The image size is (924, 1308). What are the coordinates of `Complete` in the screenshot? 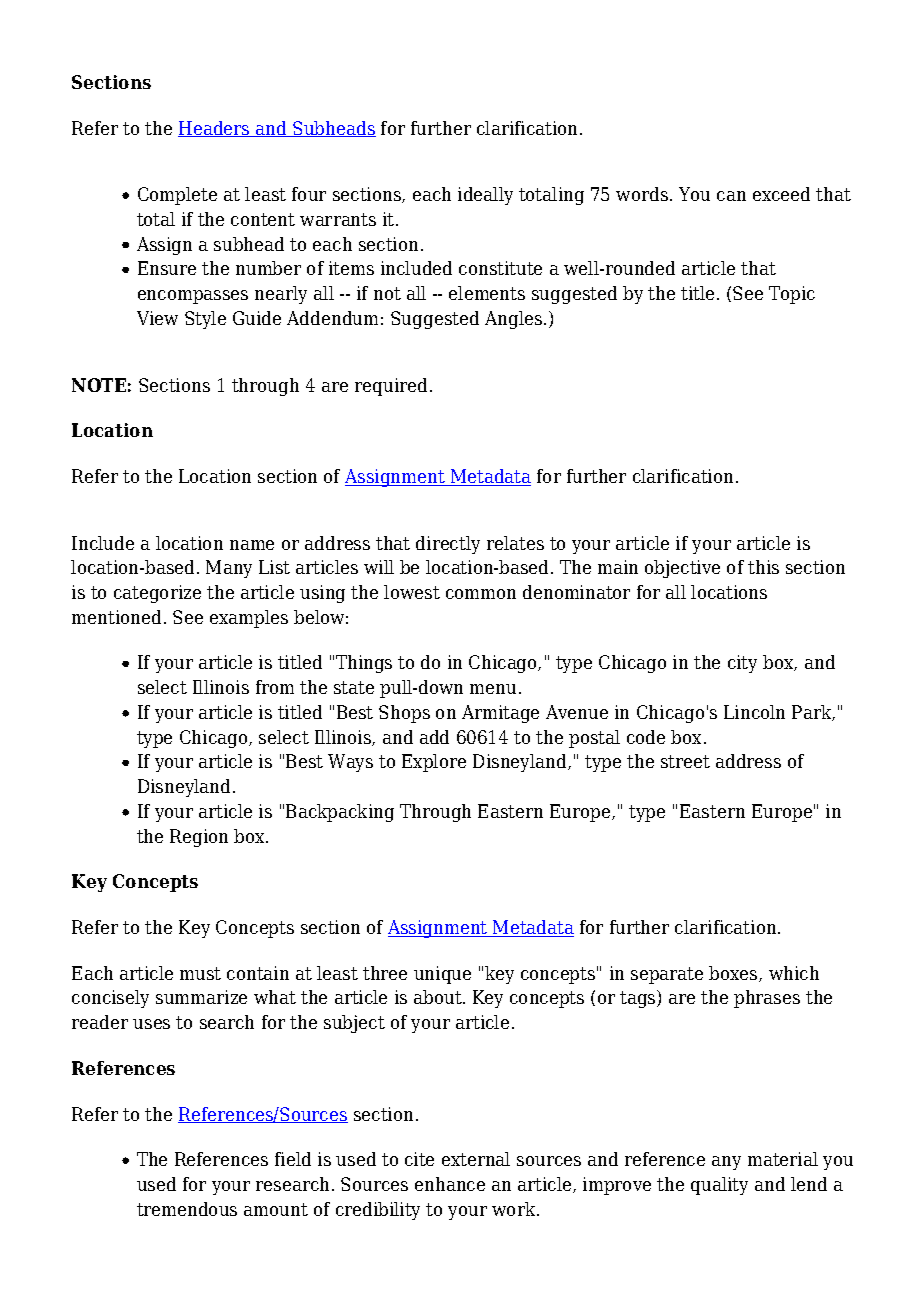 It's located at (177, 196).
